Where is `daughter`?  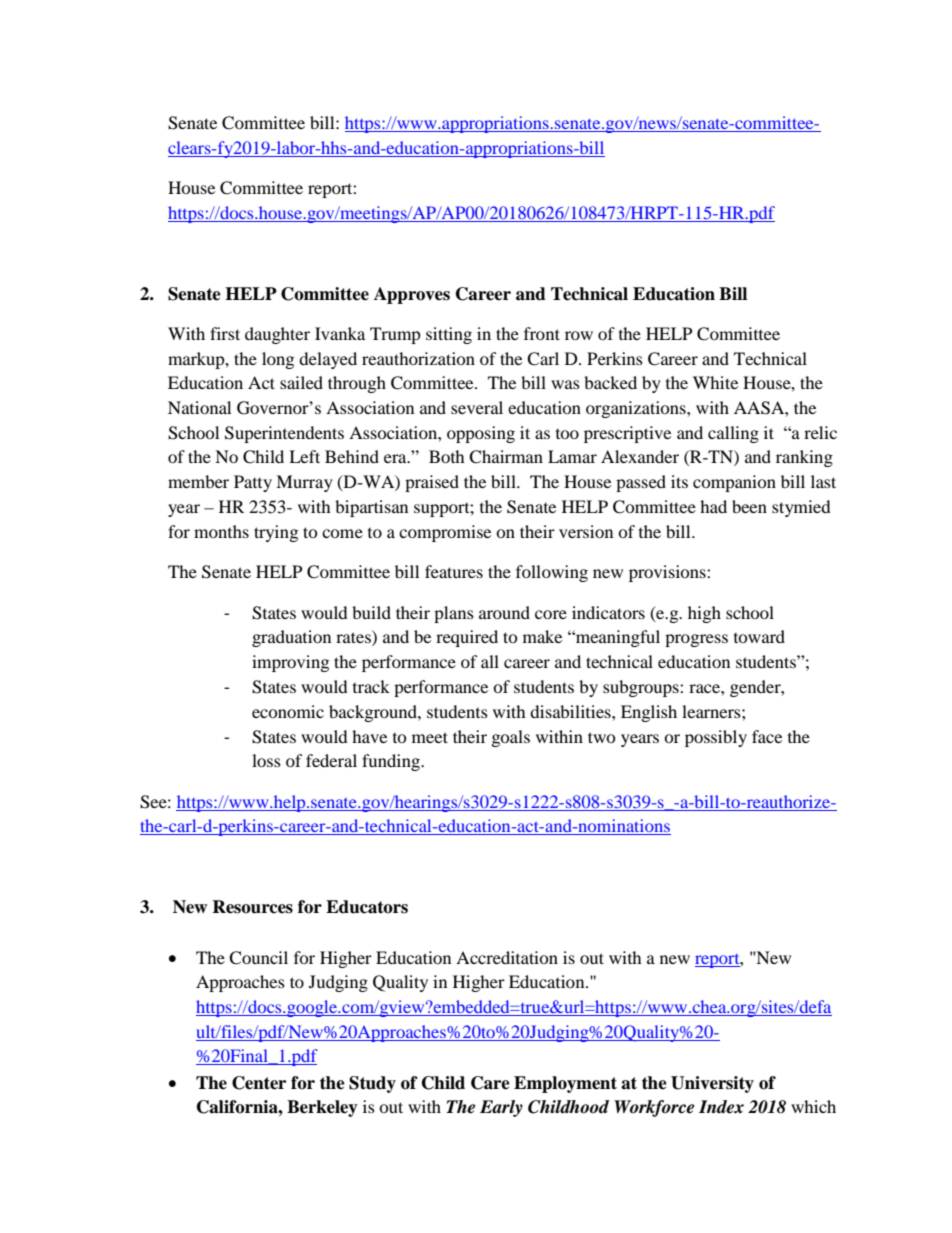 daughter is located at coordinates (277, 335).
